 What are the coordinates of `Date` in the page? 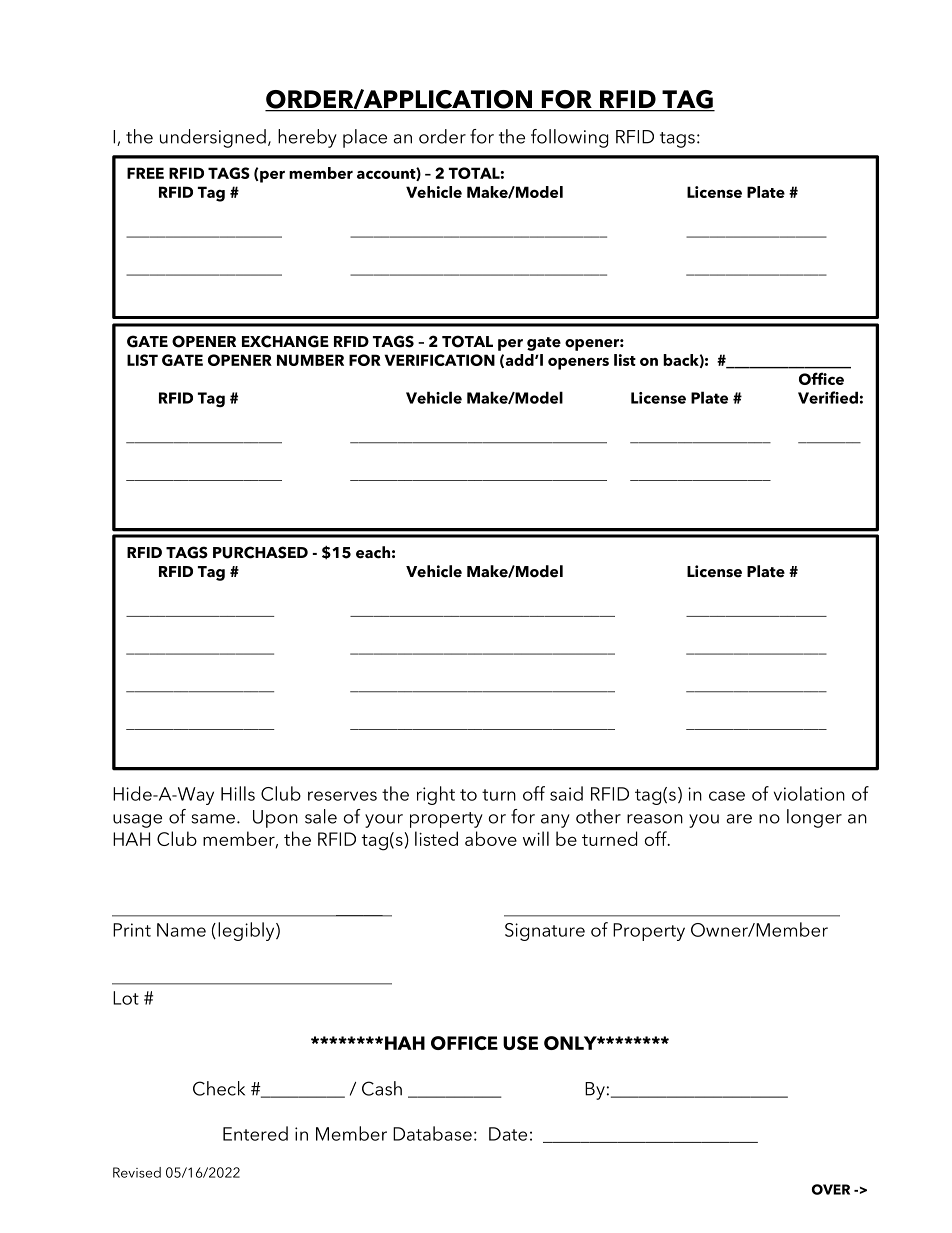 It's located at (508, 1134).
